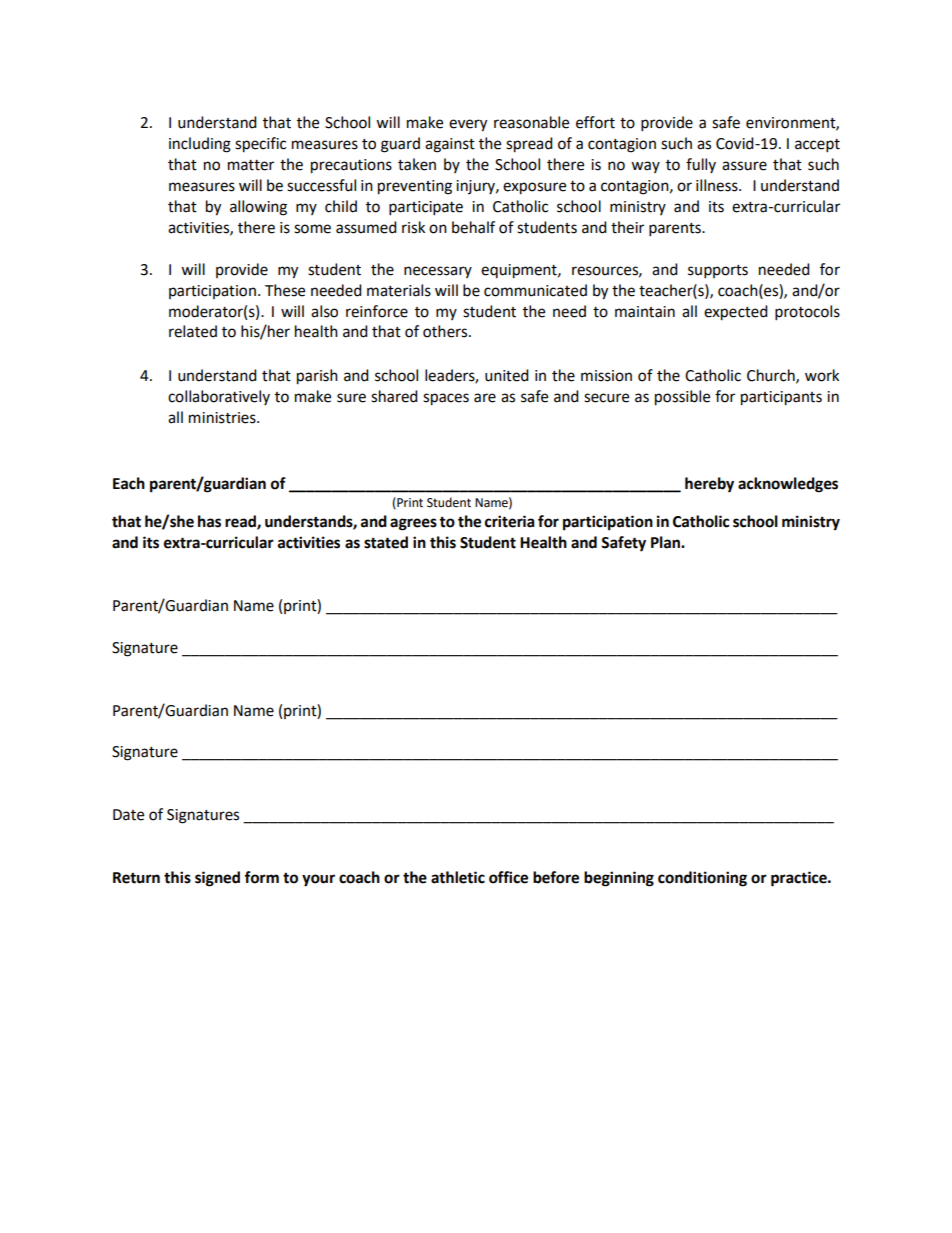 This screenshot has width=952, height=1233. What do you see at coordinates (200, 145) in the screenshot?
I see `including` at bounding box center [200, 145].
